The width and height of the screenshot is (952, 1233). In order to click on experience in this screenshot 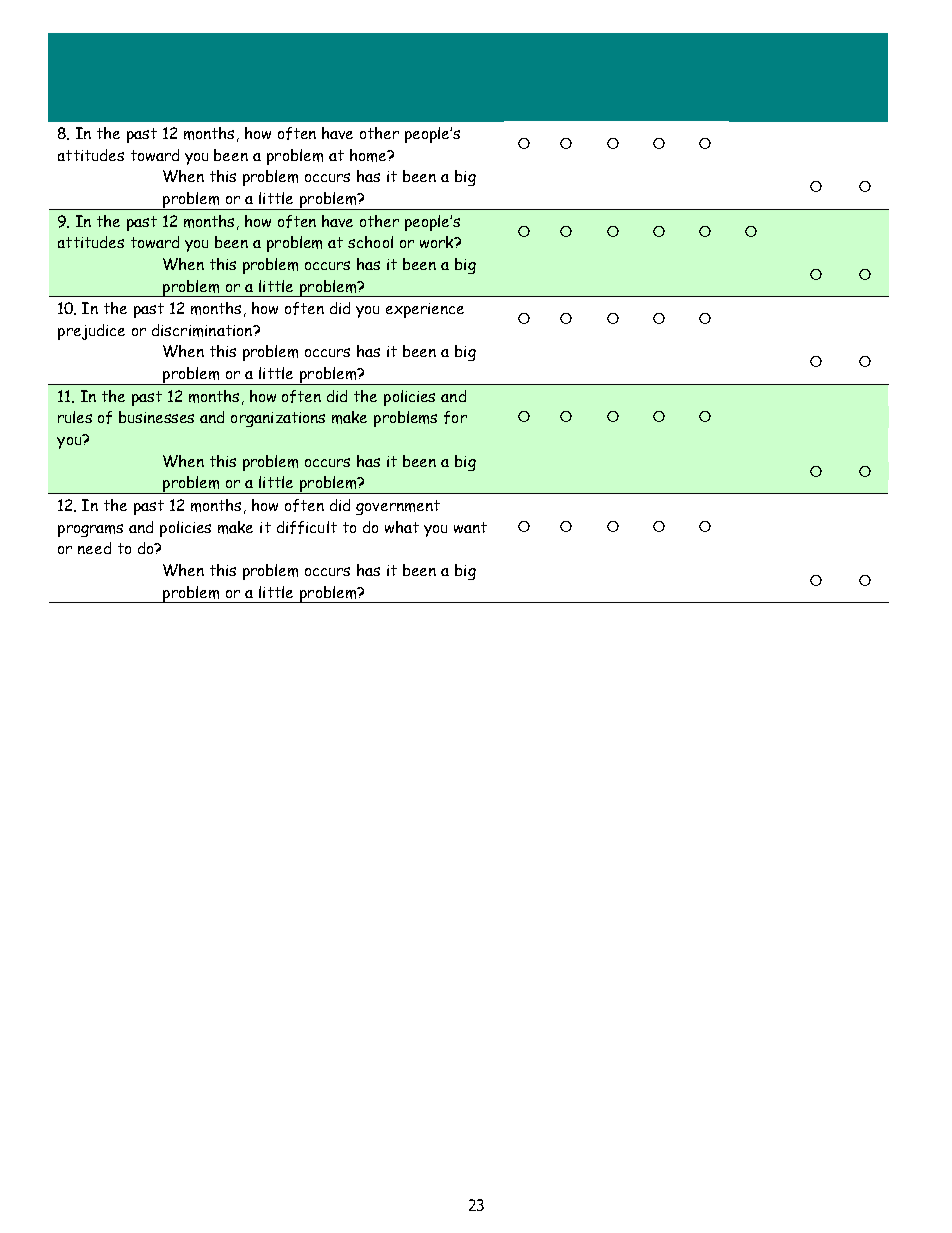, I will do `click(425, 310)`.
